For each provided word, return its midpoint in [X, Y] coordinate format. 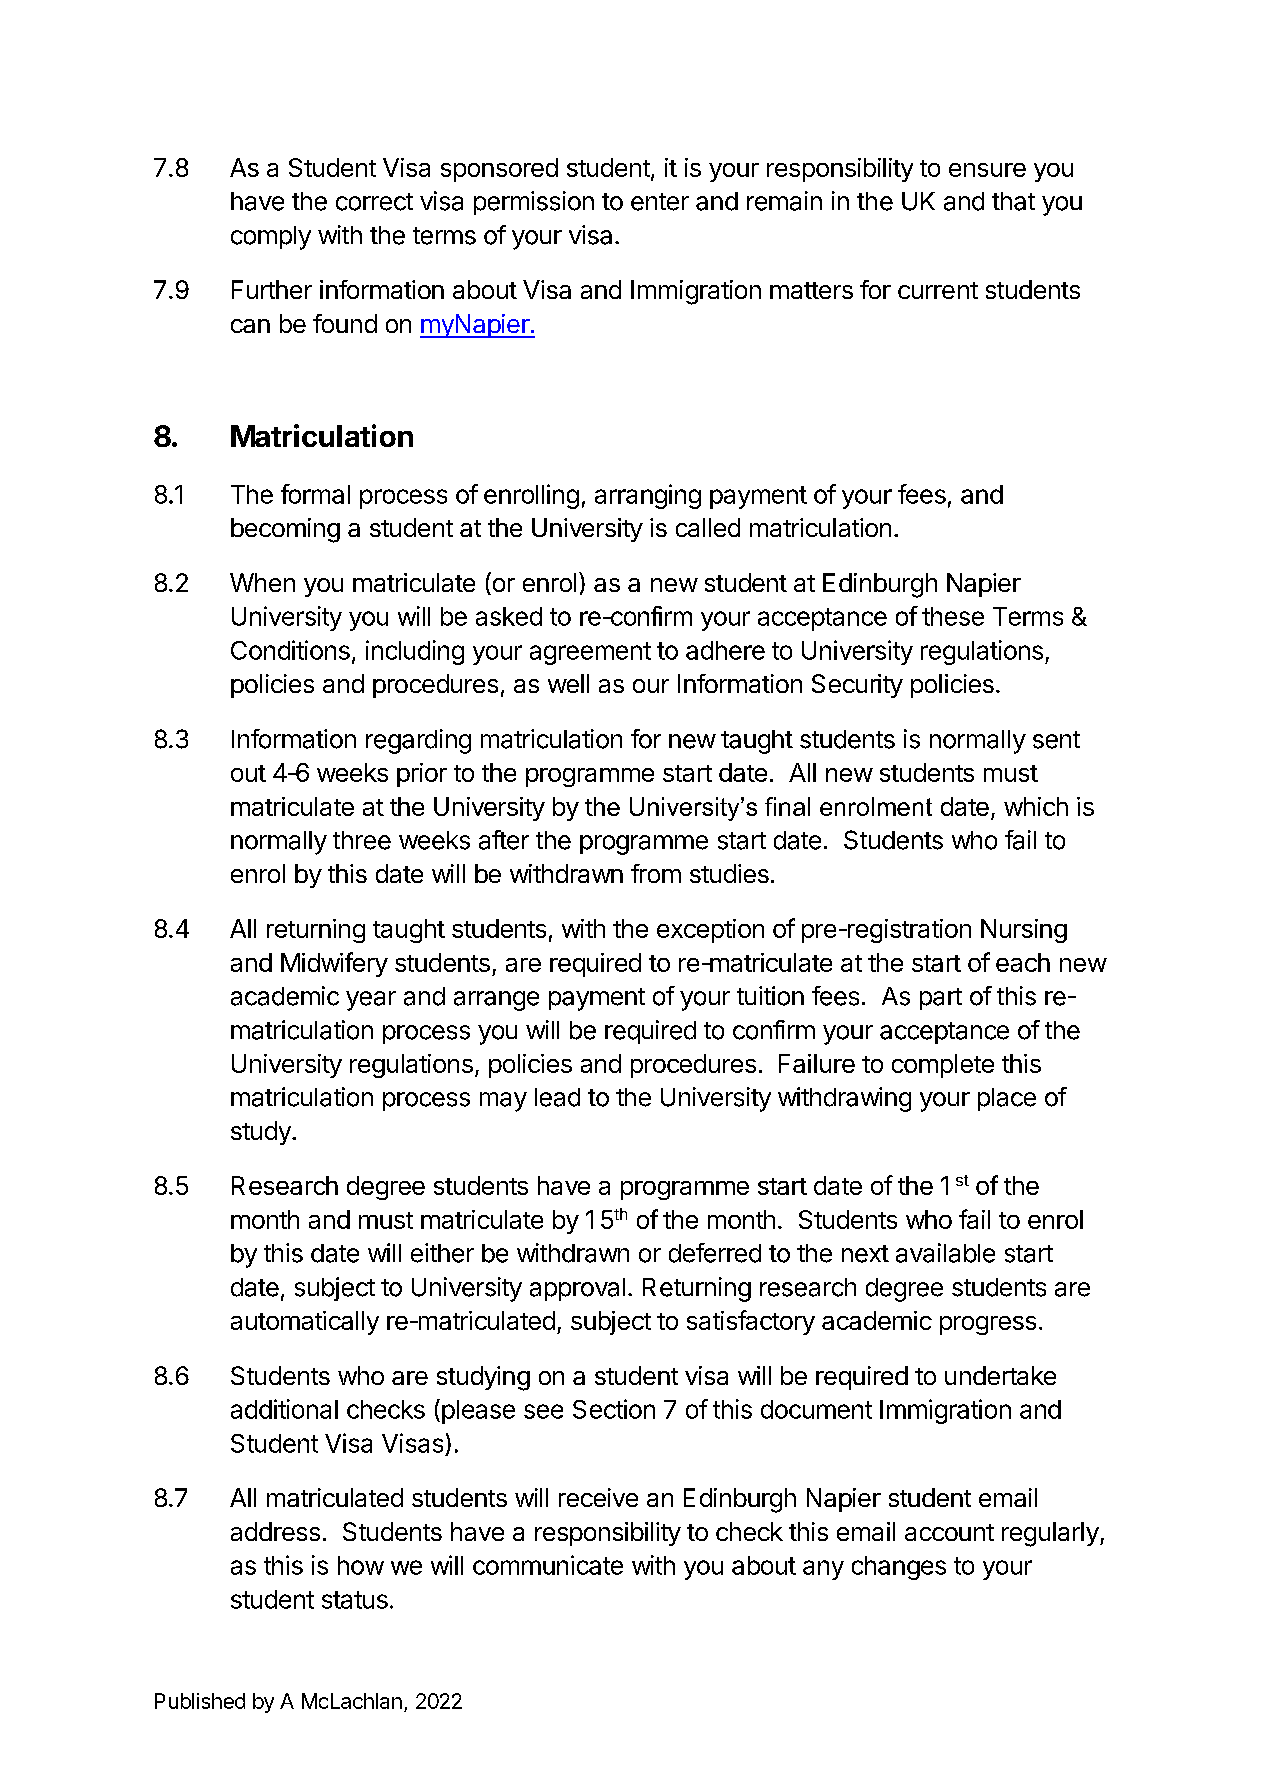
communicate [548, 1565]
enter [660, 202]
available [945, 1253]
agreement [590, 653]
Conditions [290, 650]
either [442, 1253]
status [355, 1600]
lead [557, 1097]
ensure [987, 170]
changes [899, 1568]
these [953, 616]
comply [271, 238]
